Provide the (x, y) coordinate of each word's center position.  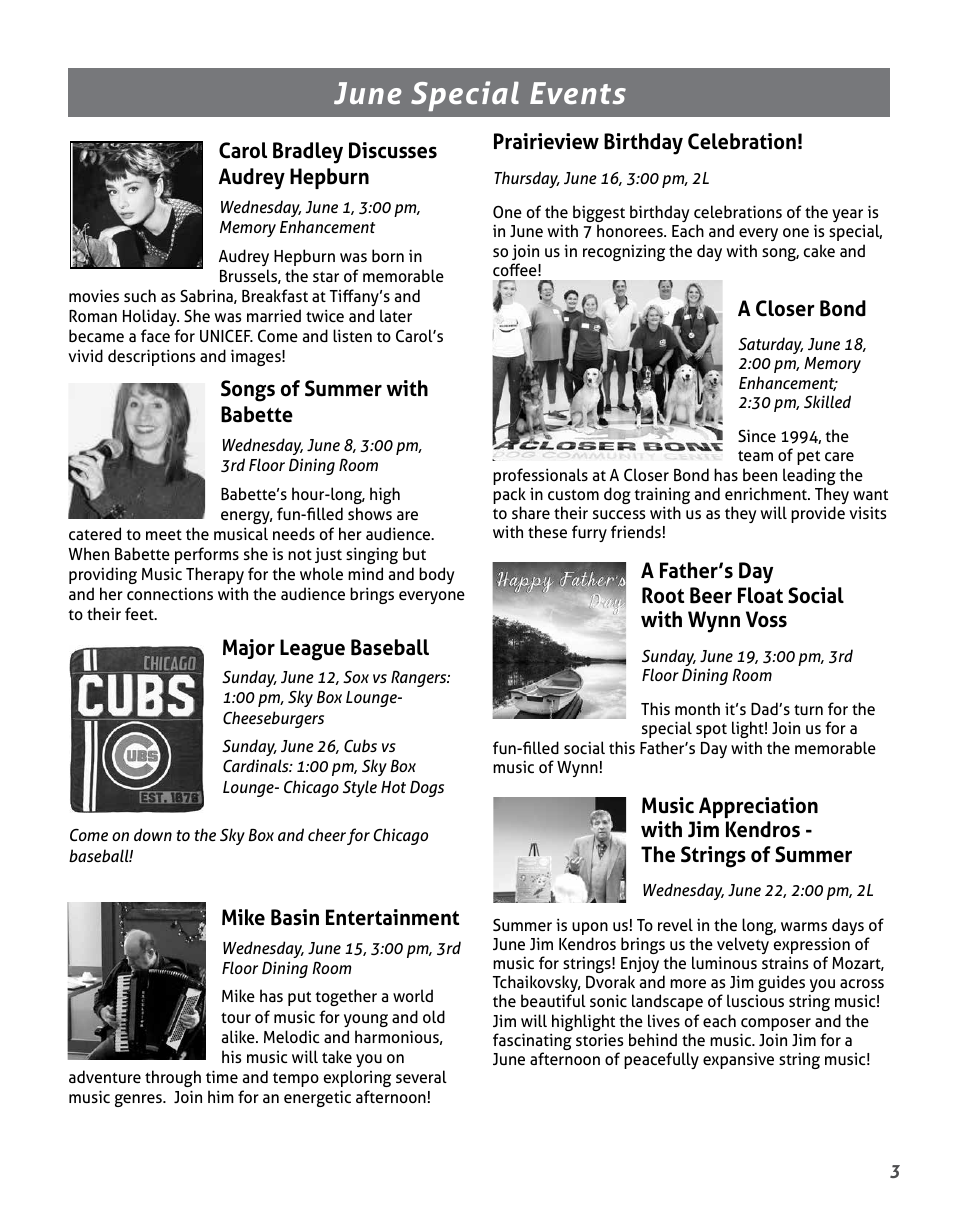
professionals (540, 478)
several (421, 1076)
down (153, 834)
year (847, 215)
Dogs (427, 788)
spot (711, 730)
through (173, 1078)
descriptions (152, 357)
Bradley (308, 153)
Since (757, 435)
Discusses (393, 150)
